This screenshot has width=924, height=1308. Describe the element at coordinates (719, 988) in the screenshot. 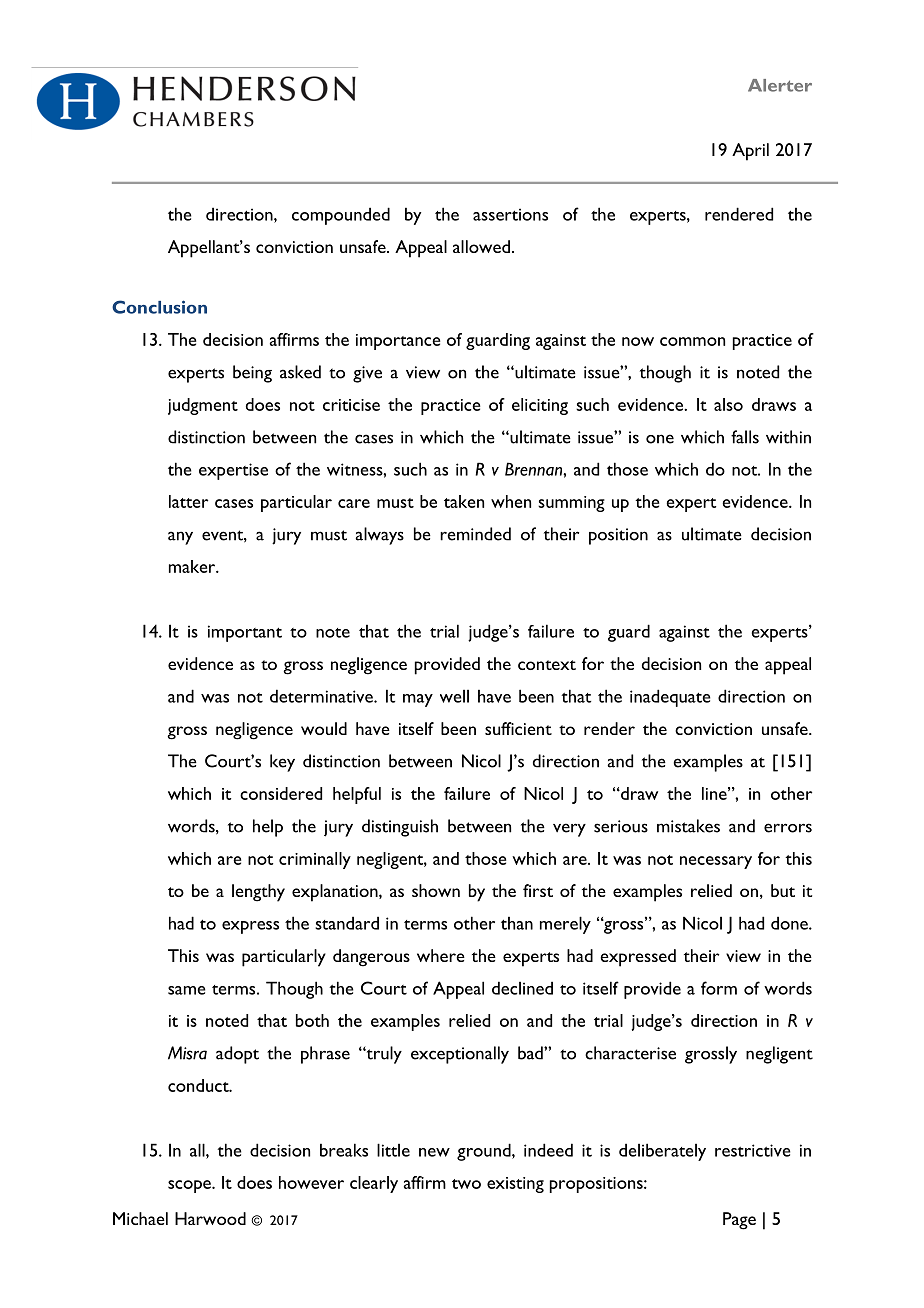

I see `form` at that location.
